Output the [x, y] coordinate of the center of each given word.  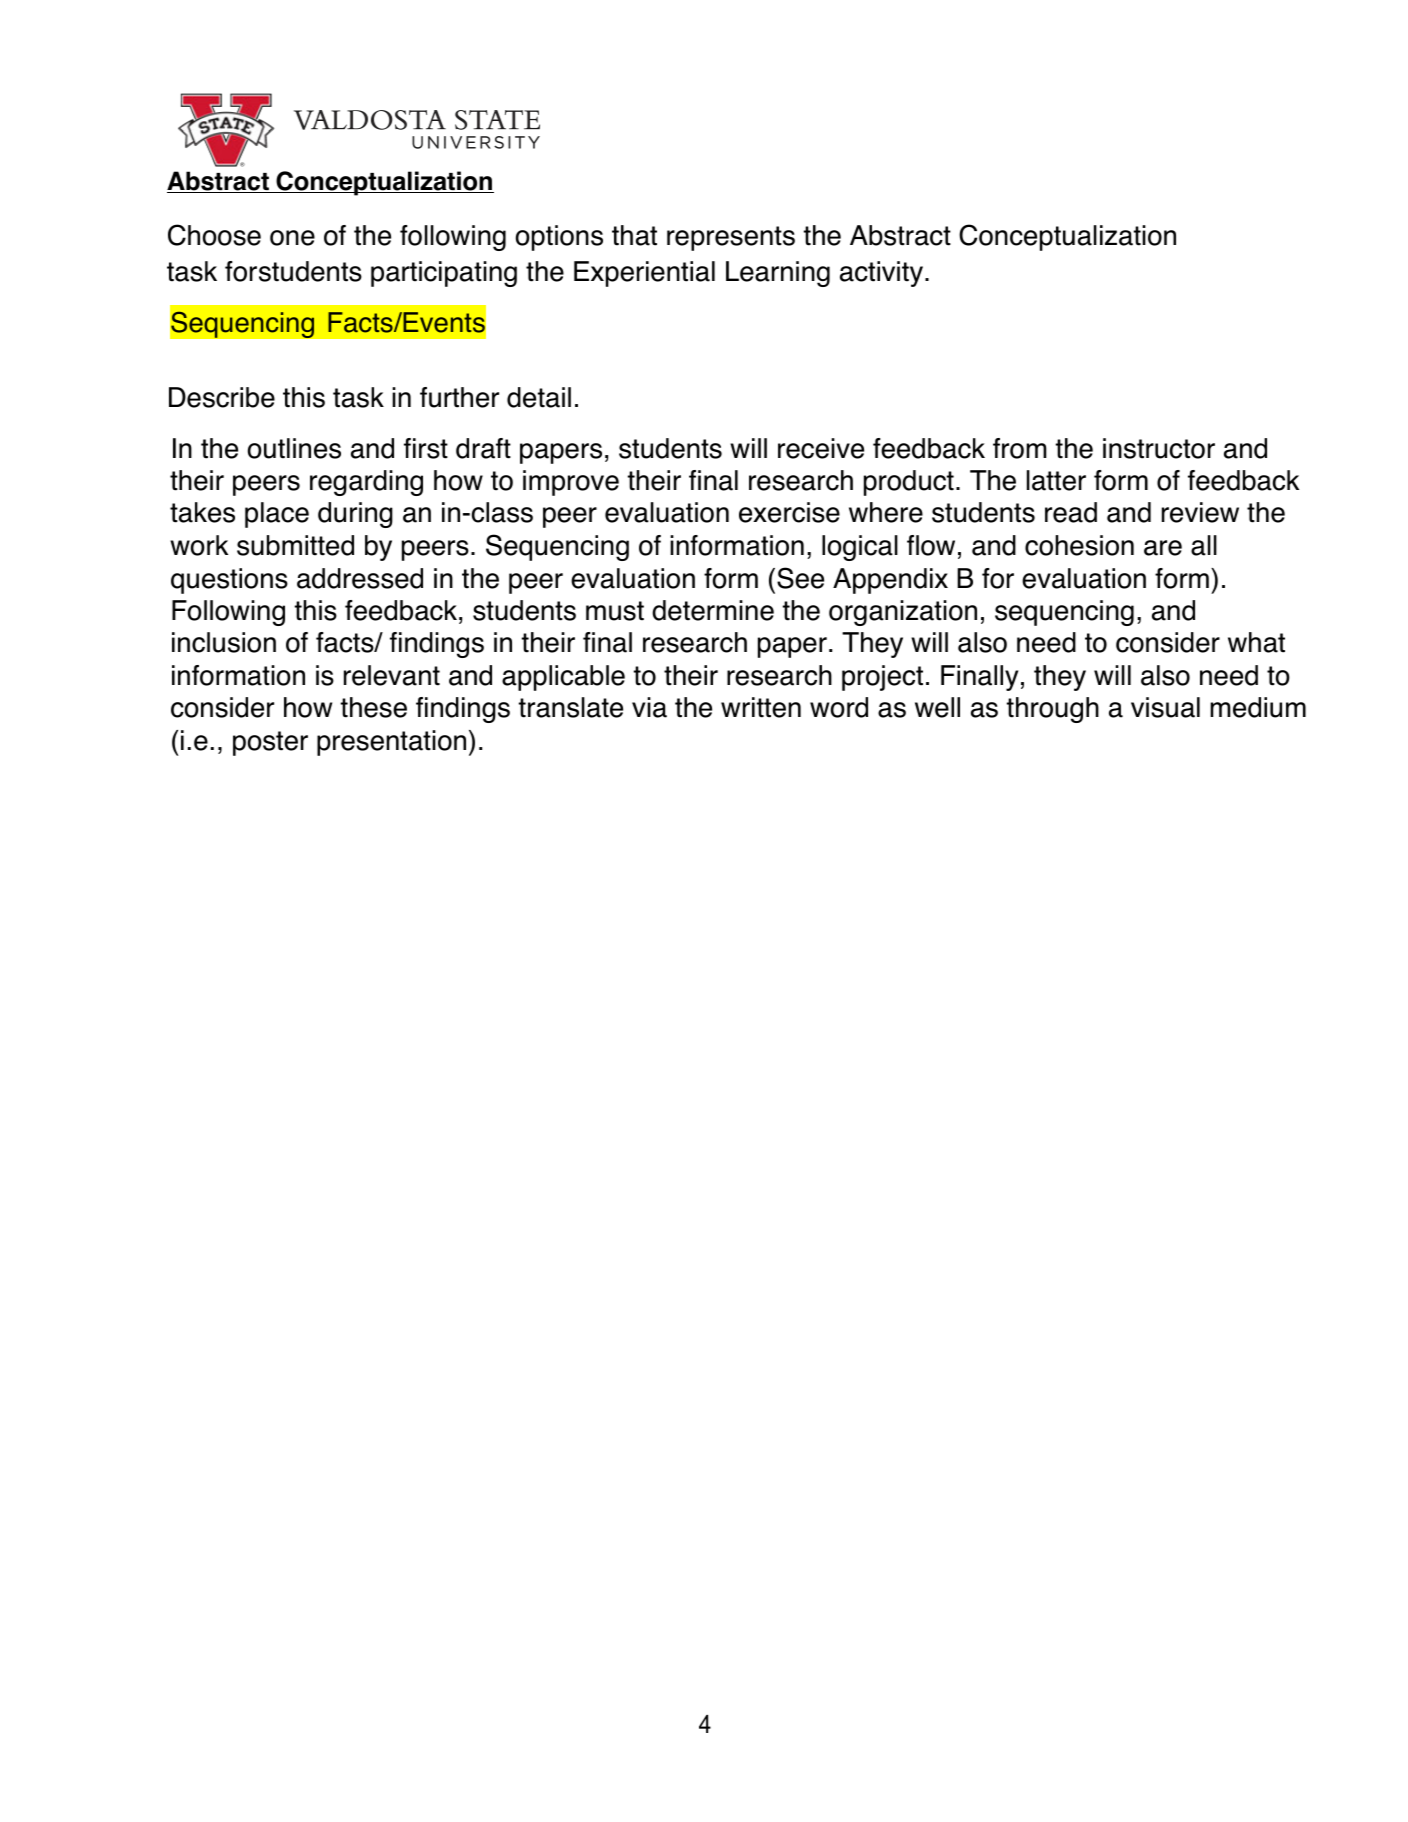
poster [270, 743]
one [292, 238]
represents [731, 238]
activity [881, 274]
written [761, 707]
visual [1165, 707]
